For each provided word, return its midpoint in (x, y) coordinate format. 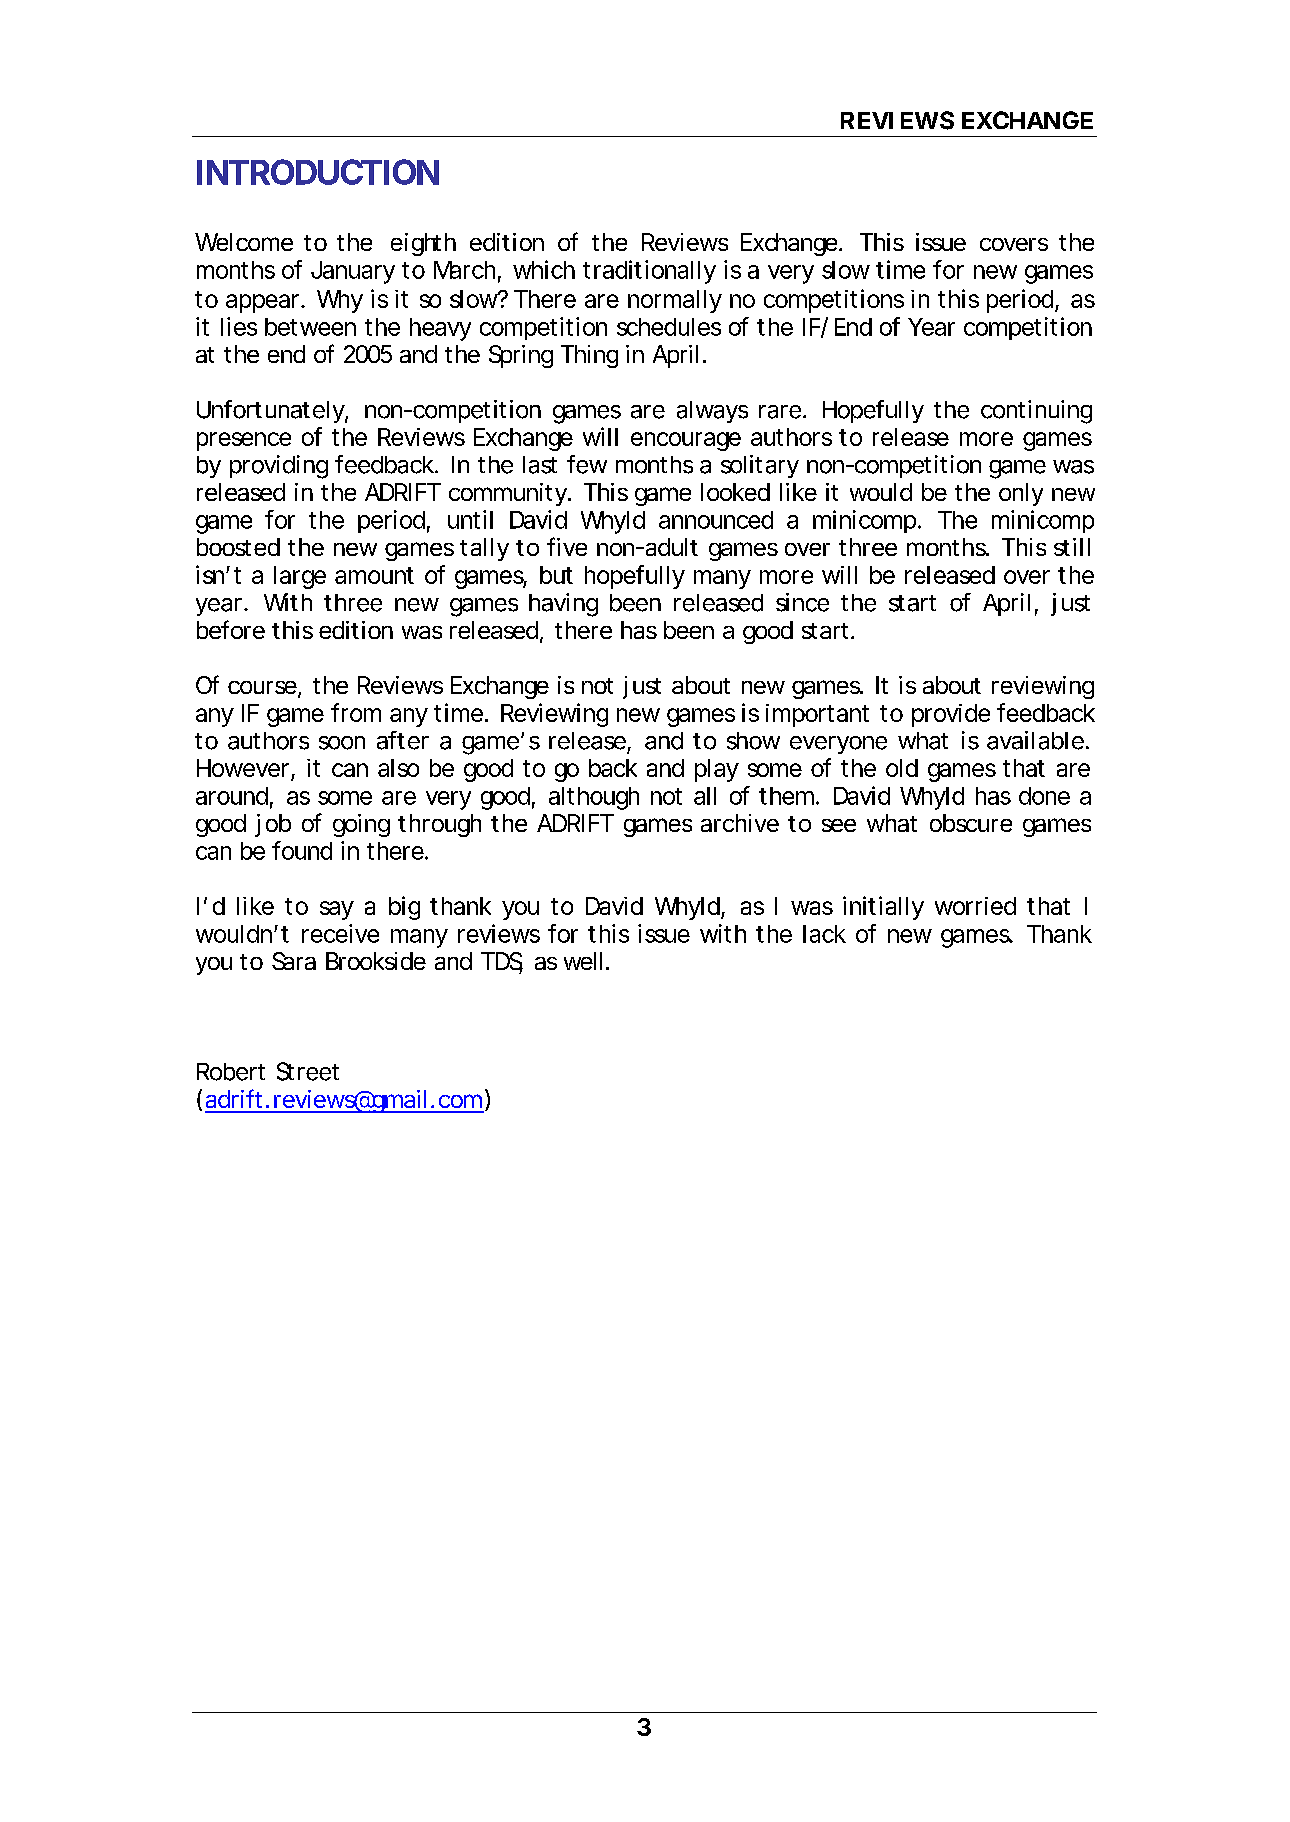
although (594, 798)
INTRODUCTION (318, 172)
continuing (1036, 412)
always (712, 412)
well (583, 961)
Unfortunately (272, 411)
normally (675, 301)
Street (308, 1071)
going (361, 825)
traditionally (649, 272)
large (300, 577)
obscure (971, 823)
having (563, 605)
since (802, 602)
